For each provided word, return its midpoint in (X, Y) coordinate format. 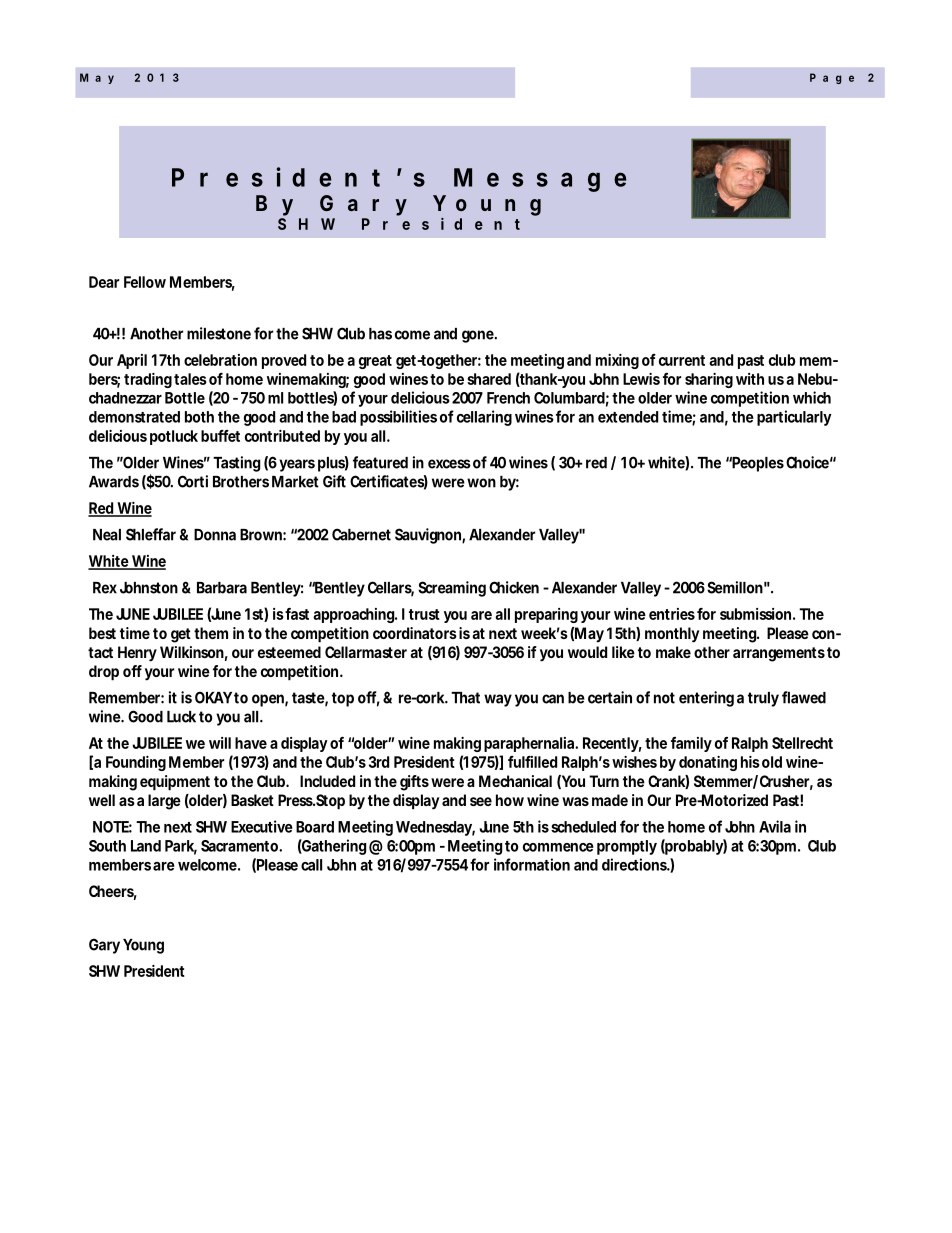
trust (424, 614)
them (211, 633)
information (532, 864)
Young (143, 946)
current (682, 360)
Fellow (145, 282)
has (380, 334)
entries (672, 614)
